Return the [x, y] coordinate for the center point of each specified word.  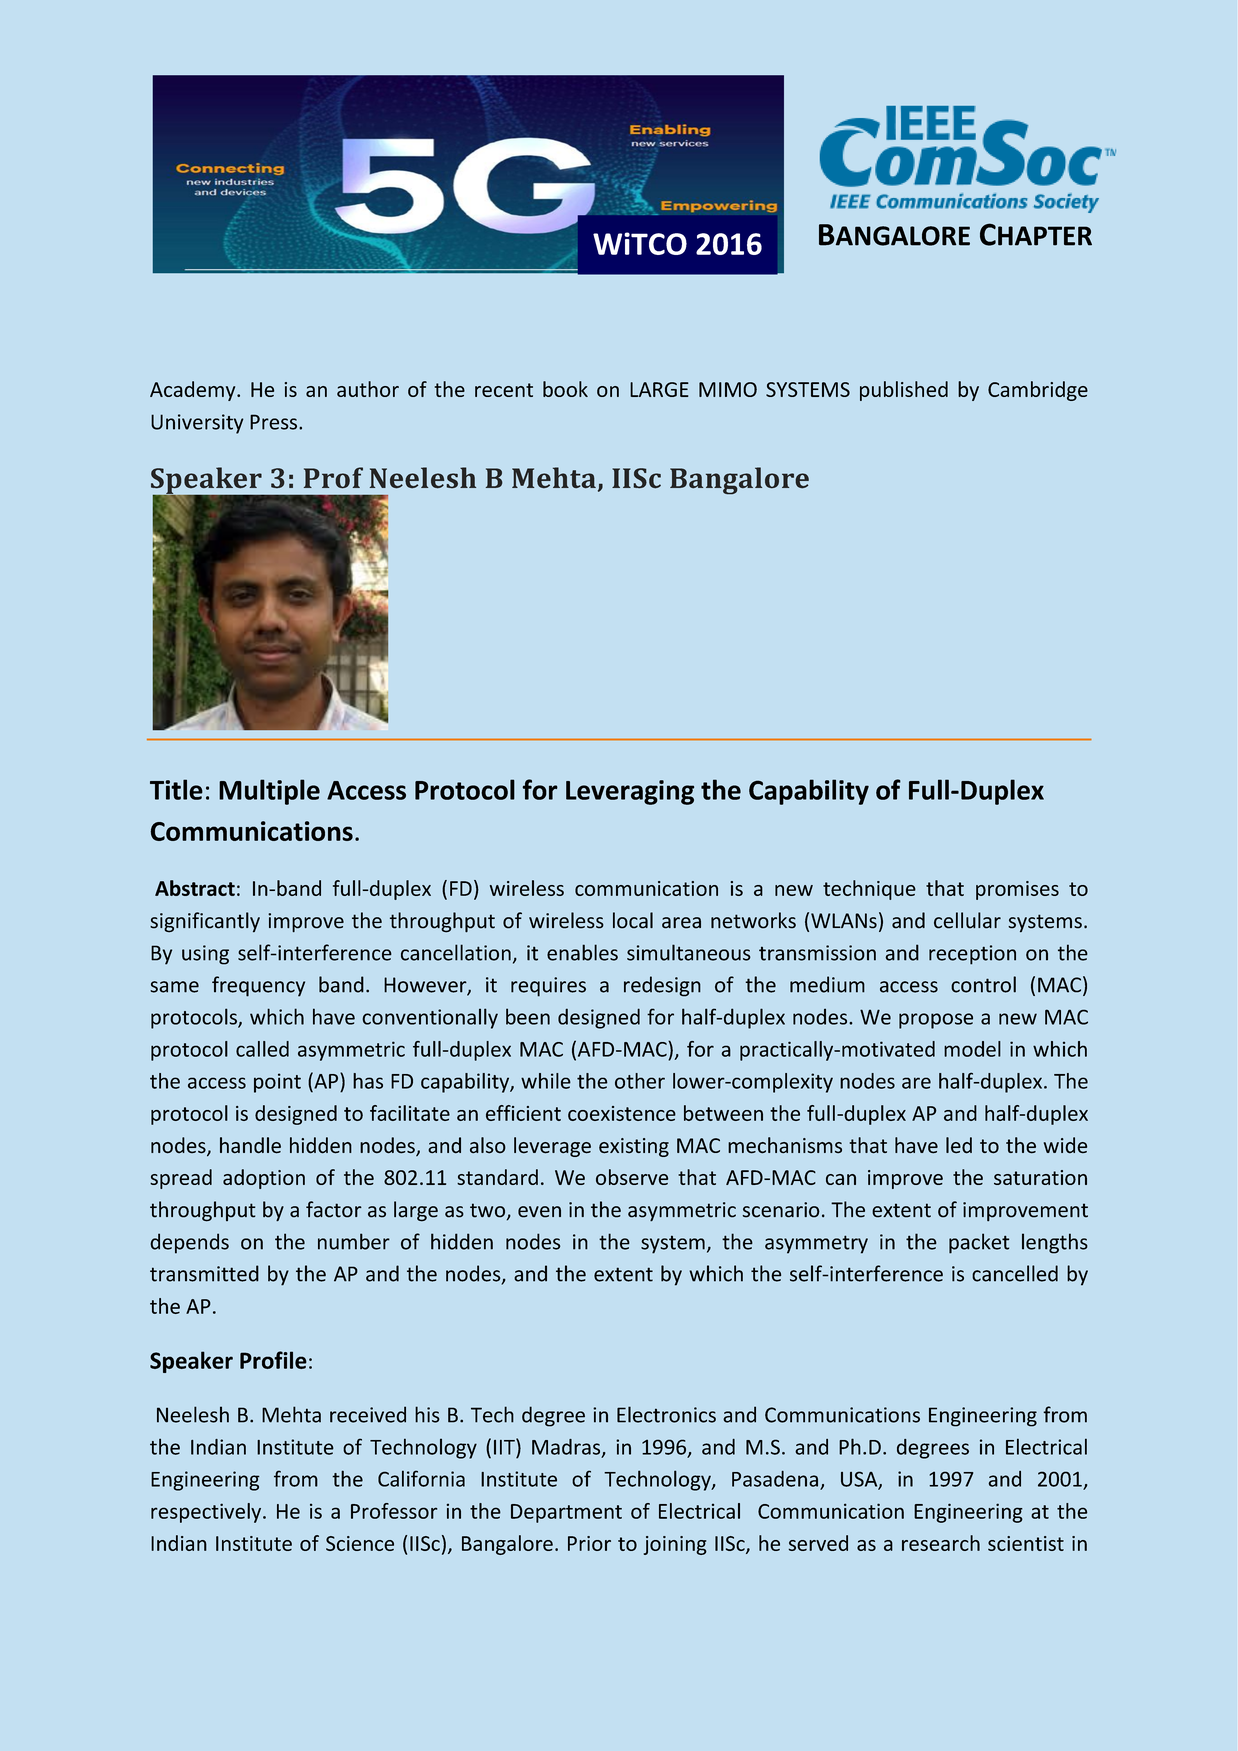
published [904, 391]
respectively [207, 1513]
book [565, 389]
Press [273, 422]
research [941, 1543]
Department [566, 1513]
